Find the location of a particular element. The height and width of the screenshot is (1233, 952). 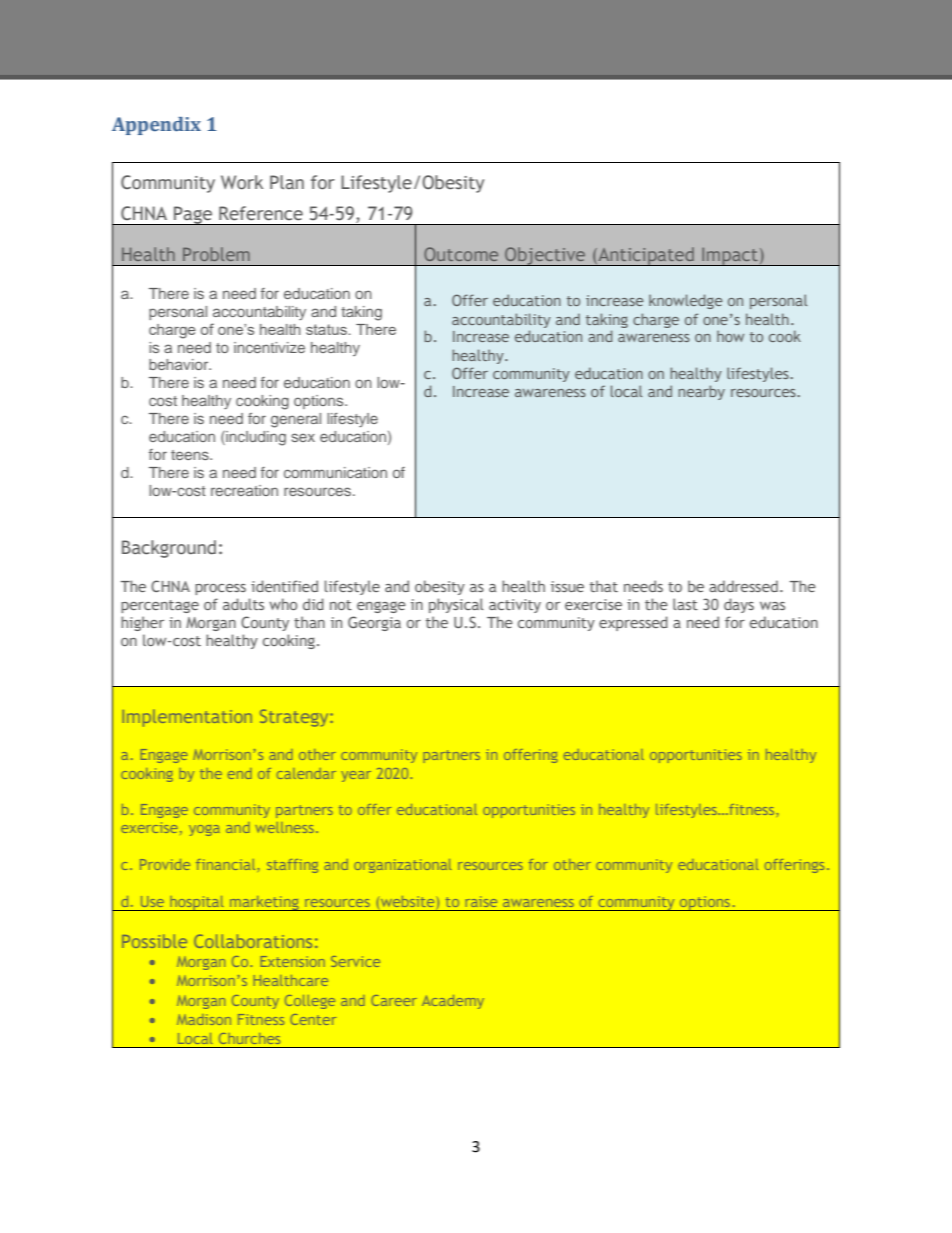

Academy is located at coordinates (453, 1002).
